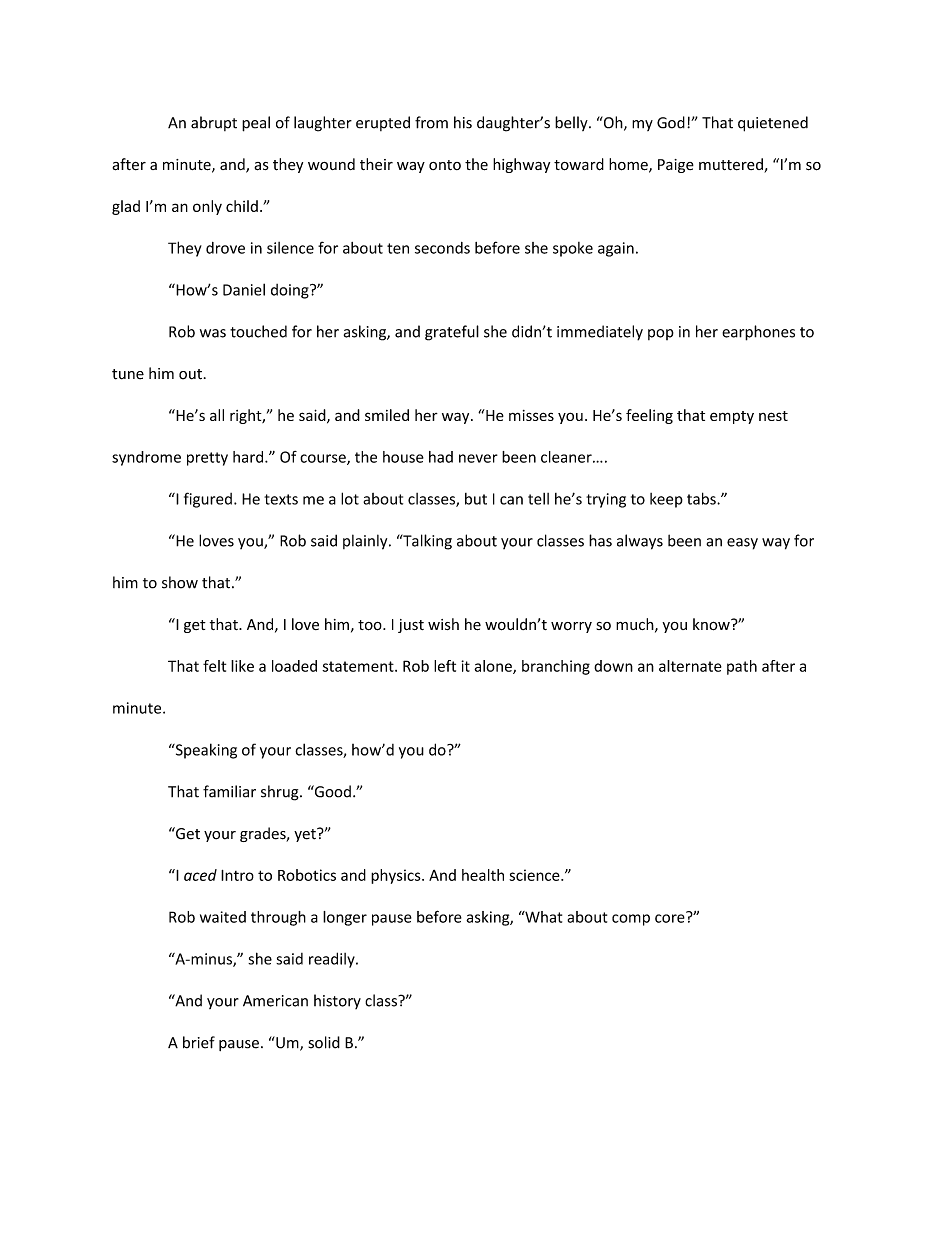  Describe the element at coordinates (337, 1001) in the document. I see `history` at that location.
